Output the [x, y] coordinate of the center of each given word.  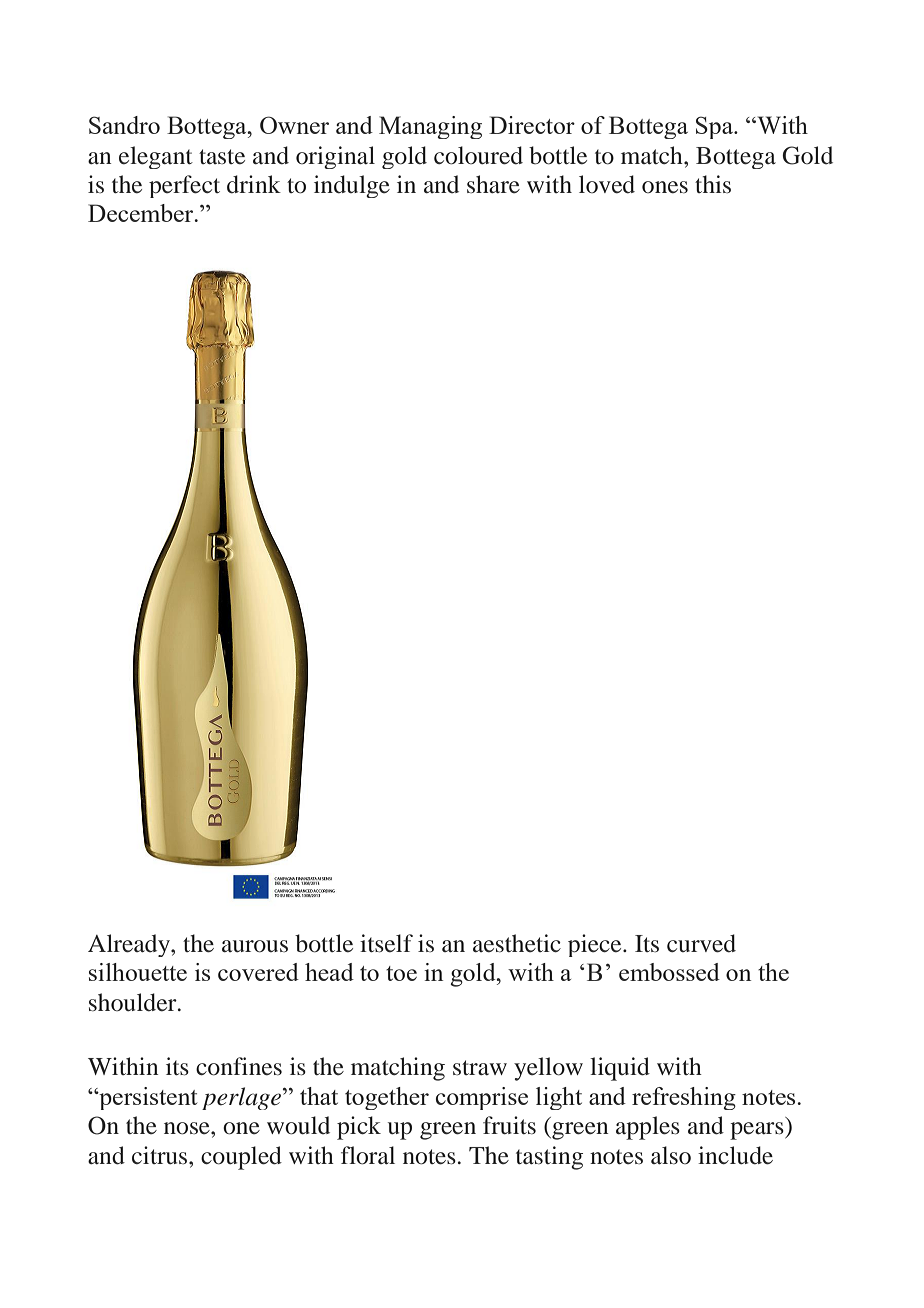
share [493, 184]
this [713, 184]
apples [648, 1128]
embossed [669, 972]
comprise [482, 1098]
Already [130, 945]
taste [222, 157]
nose [188, 1128]
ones [665, 187]
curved [701, 943]
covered [258, 972]
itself [386, 943]
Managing [430, 127]
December [142, 213]
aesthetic [517, 943]
